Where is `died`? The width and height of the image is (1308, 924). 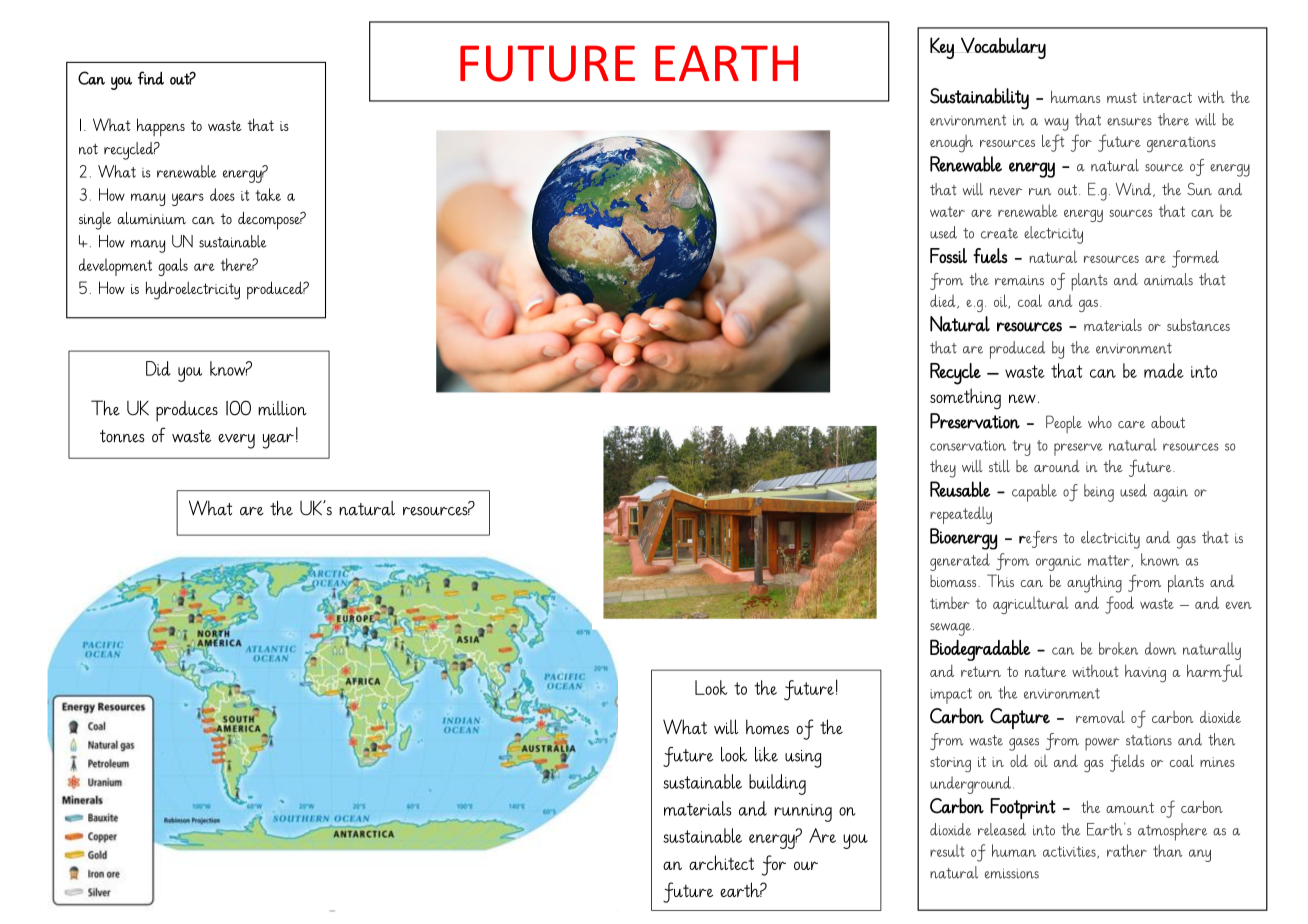
died is located at coordinates (944, 301).
